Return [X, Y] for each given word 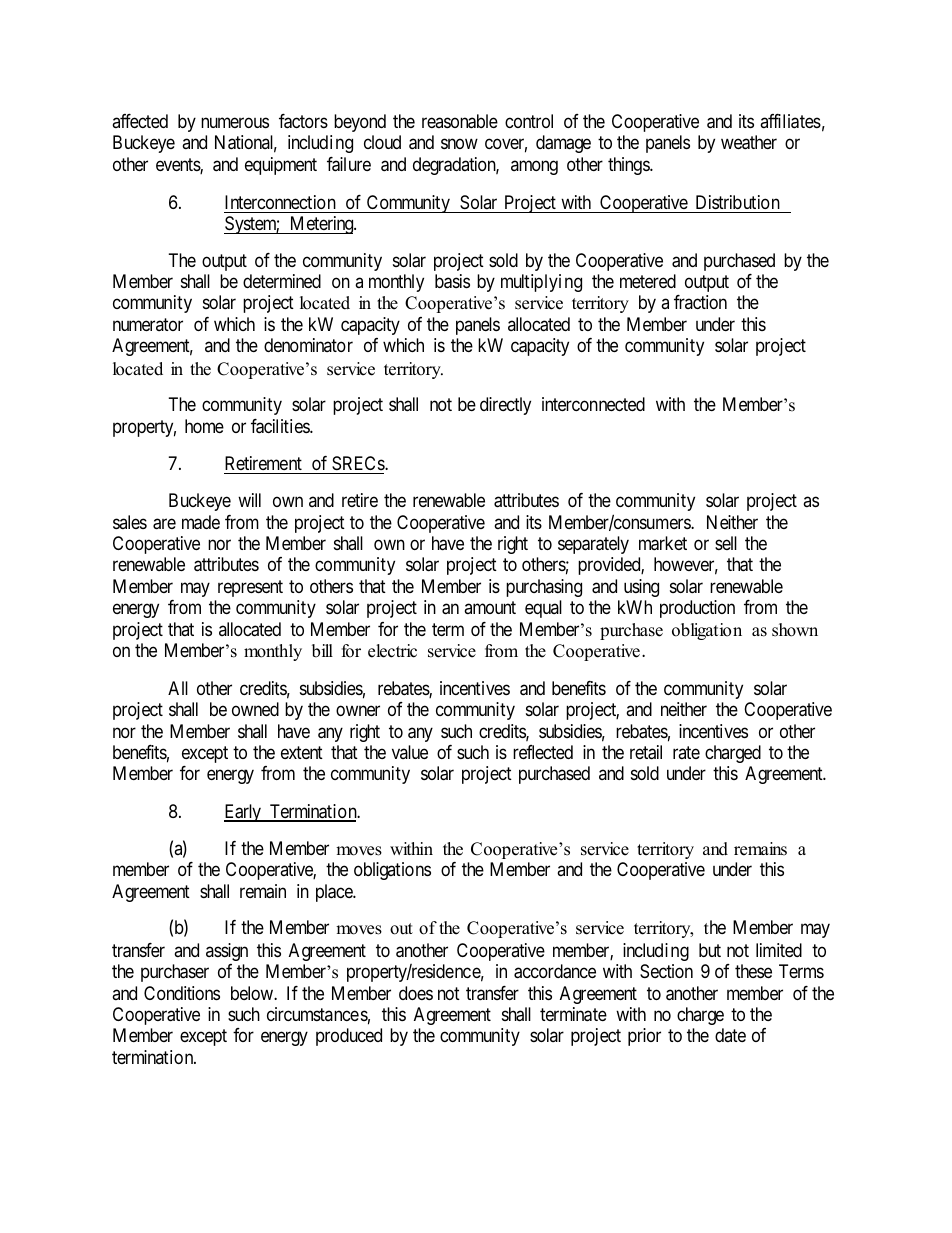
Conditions [182, 993]
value [410, 752]
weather [749, 142]
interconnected [593, 404]
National [246, 143]
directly [505, 406]
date [730, 1035]
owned [255, 709]
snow [459, 144]
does [416, 993]
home [204, 426]
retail [646, 752]
